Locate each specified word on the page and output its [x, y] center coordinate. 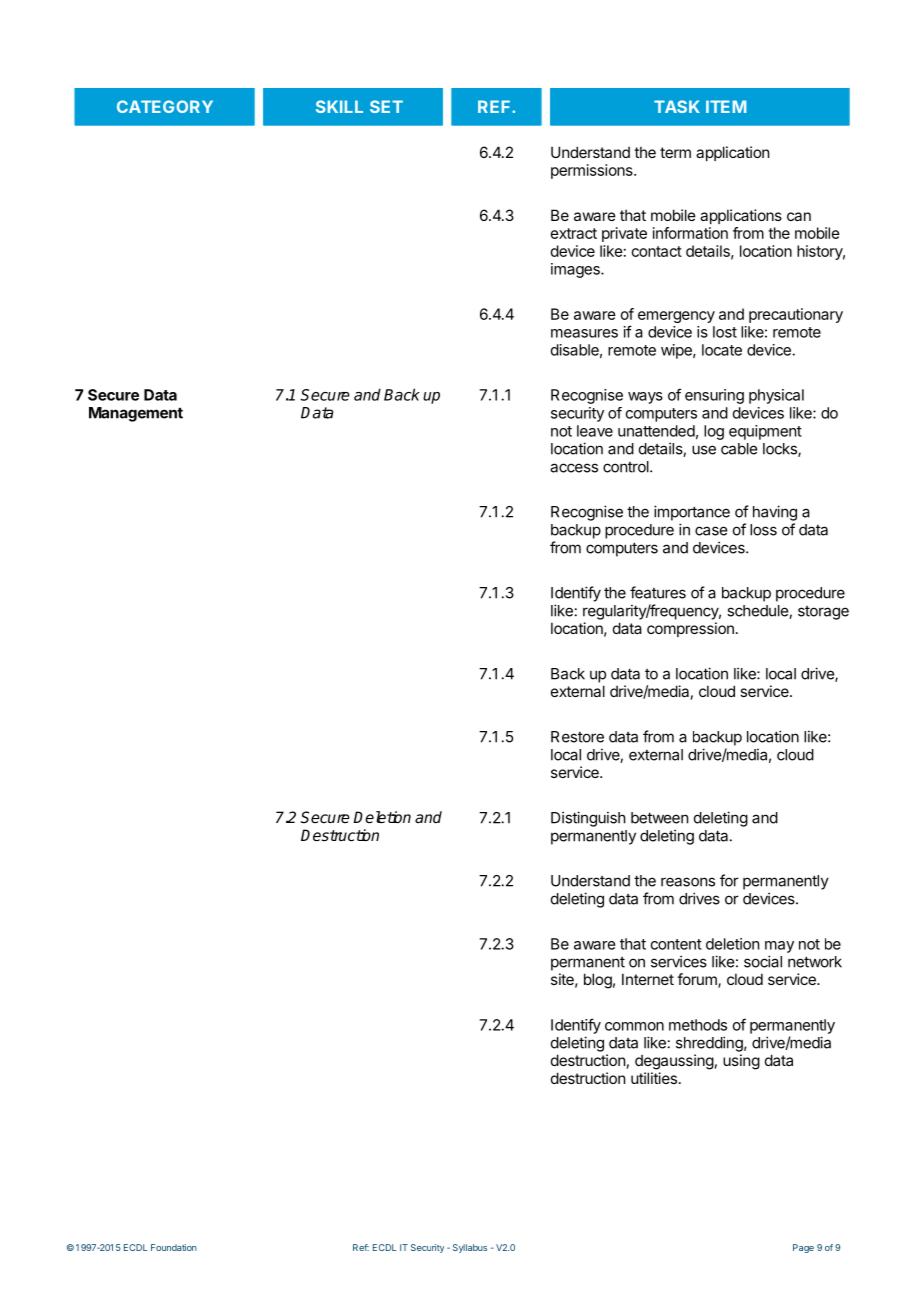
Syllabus [470, 1248]
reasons [688, 882]
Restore [577, 737]
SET [386, 106]
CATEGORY [165, 106]
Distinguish [588, 819]
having [775, 513]
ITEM [726, 106]
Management [136, 414]
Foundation [174, 1247]
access [574, 468]
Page [803, 1248]
